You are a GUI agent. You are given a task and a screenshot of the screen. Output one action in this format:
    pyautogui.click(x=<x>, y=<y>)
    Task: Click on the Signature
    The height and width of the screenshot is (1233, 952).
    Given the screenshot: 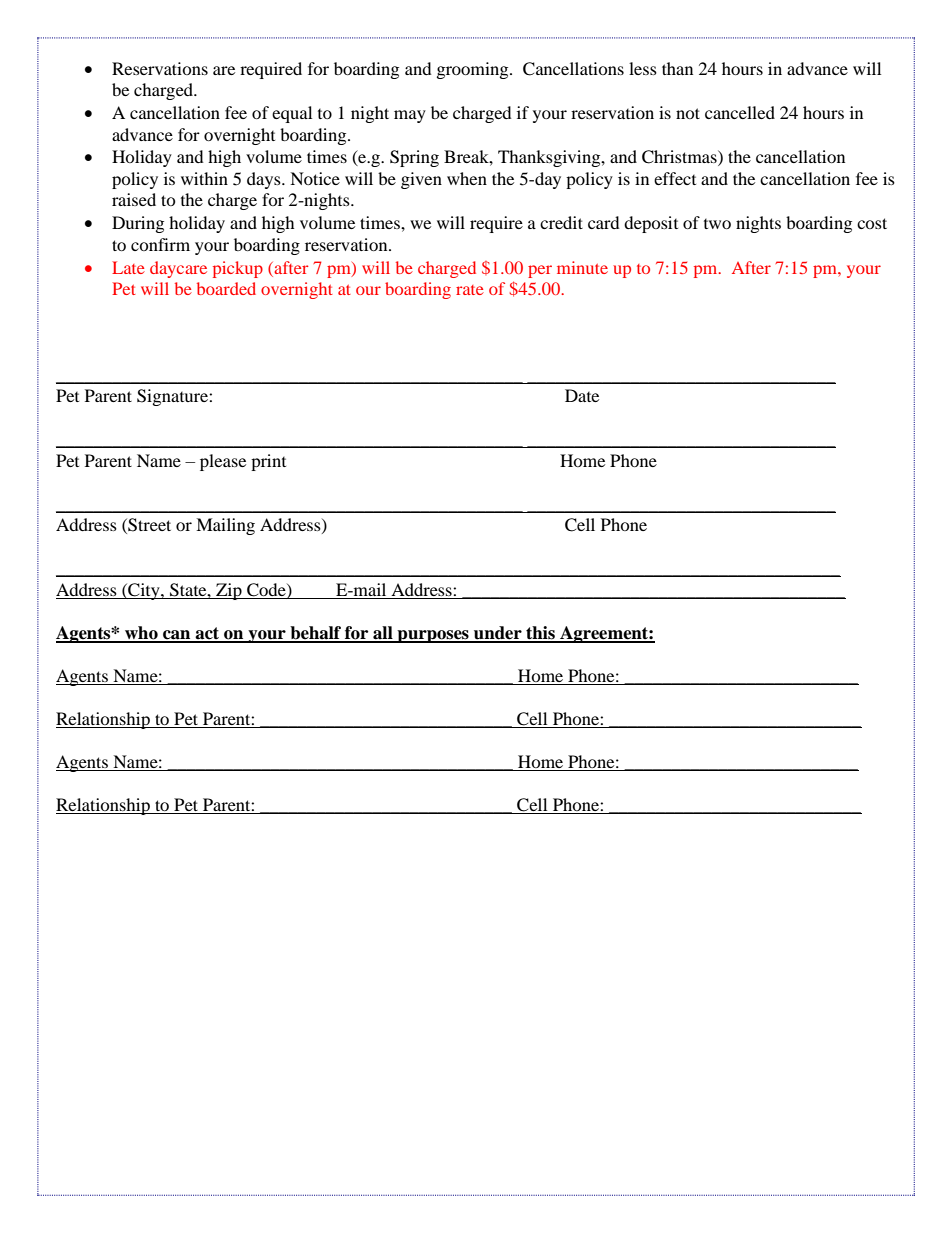 What is the action you would take?
    pyautogui.click(x=173, y=397)
